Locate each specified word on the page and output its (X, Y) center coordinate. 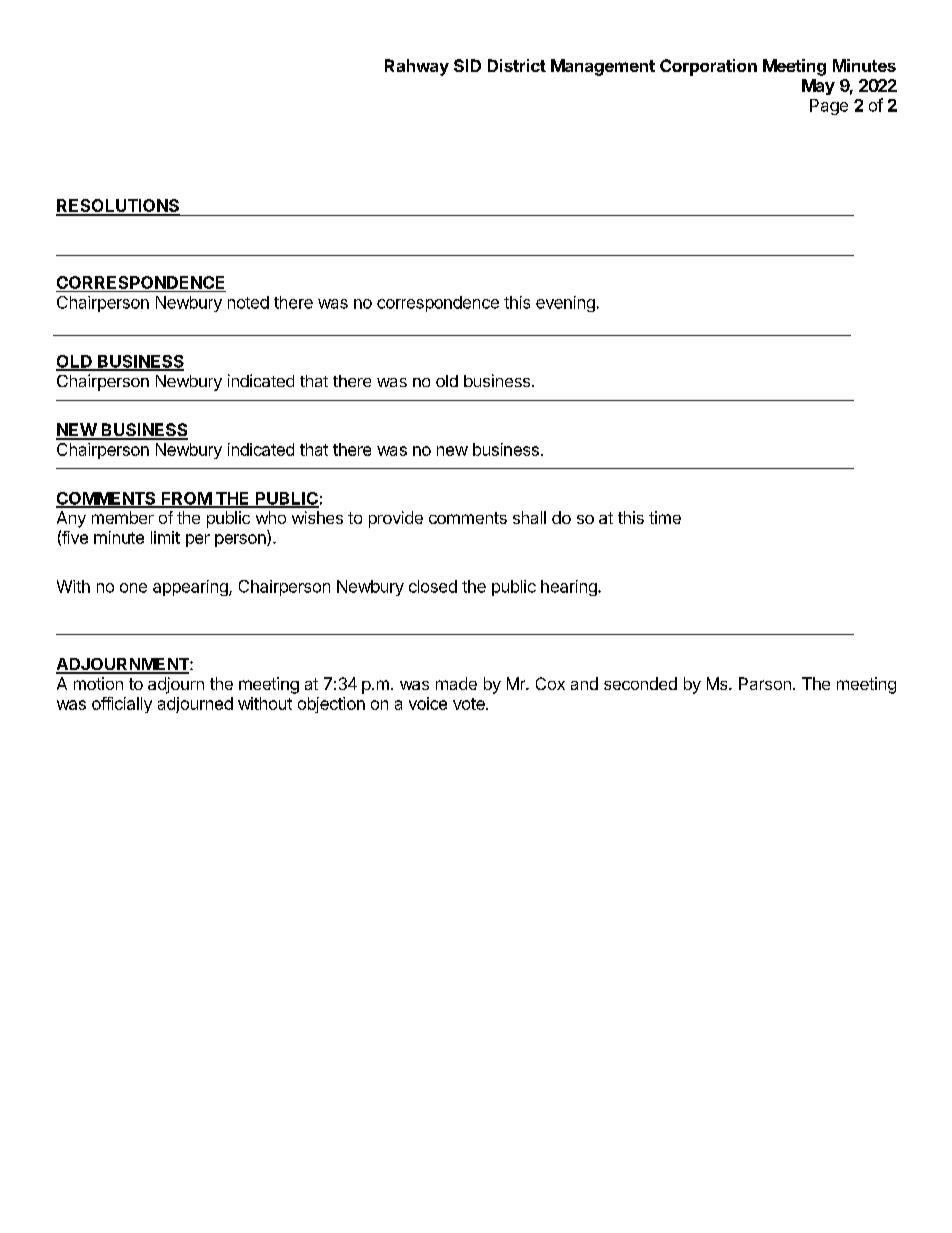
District (517, 65)
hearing (570, 588)
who (271, 517)
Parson (765, 683)
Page (829, 107)
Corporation (708, 67)
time (665, 517)
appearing (191, 588)
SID (467, 65)
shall (529, 517)
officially (122, 705)
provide (396, 519)
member (123, 517)
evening (565, 304)
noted (248, 302)
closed (433, 586)
